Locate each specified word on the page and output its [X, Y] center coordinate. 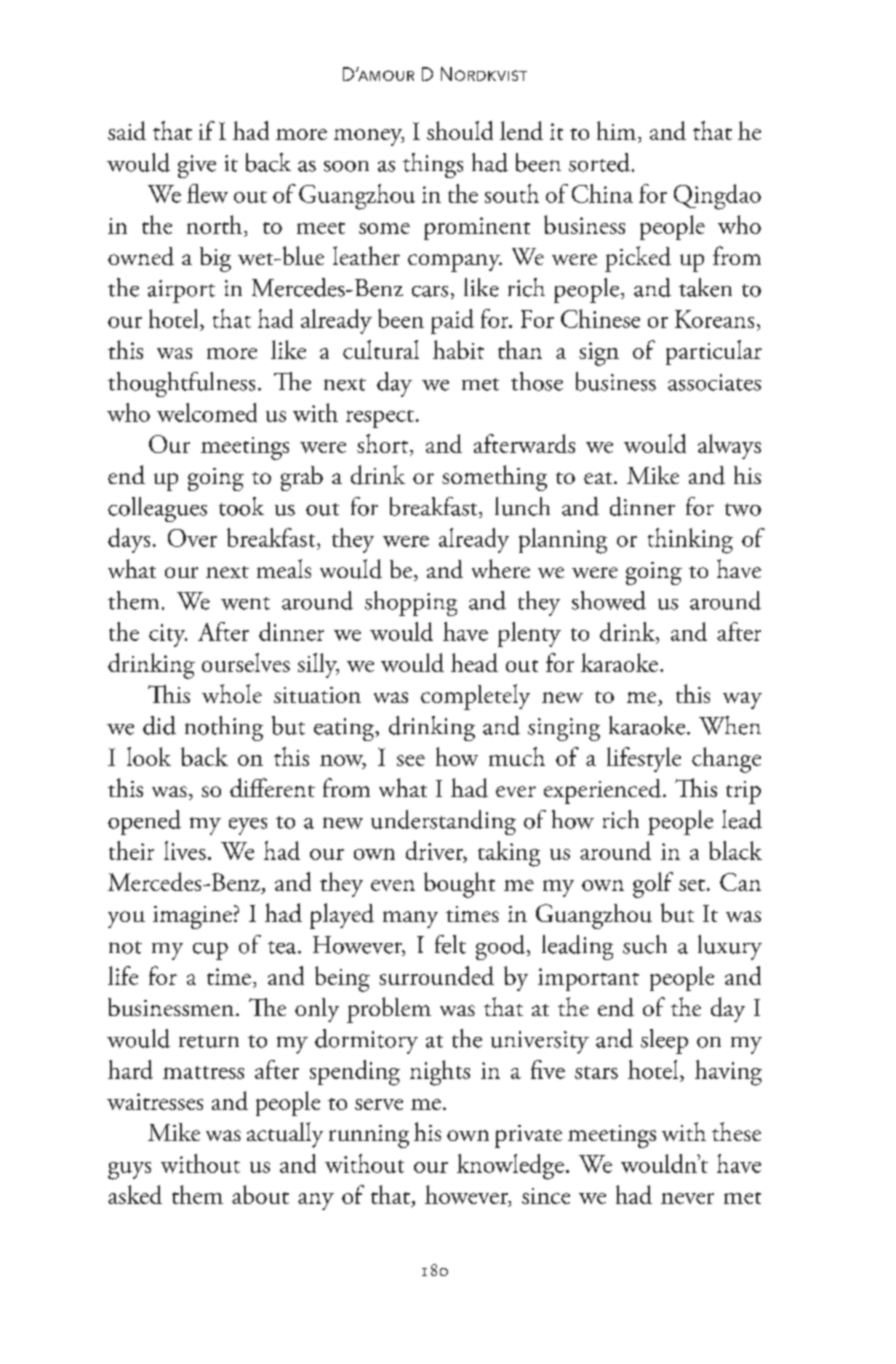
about [260, 1194]
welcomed [207, 412]
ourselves [246, 662]
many [410, 919]
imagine [192, 917]
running [369, 1136]
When [730, 725]
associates [714, 382]
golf [653, 885]
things [433, 165]
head [474, 662]
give [197, 166]
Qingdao [717, 197]
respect [380, 419]
